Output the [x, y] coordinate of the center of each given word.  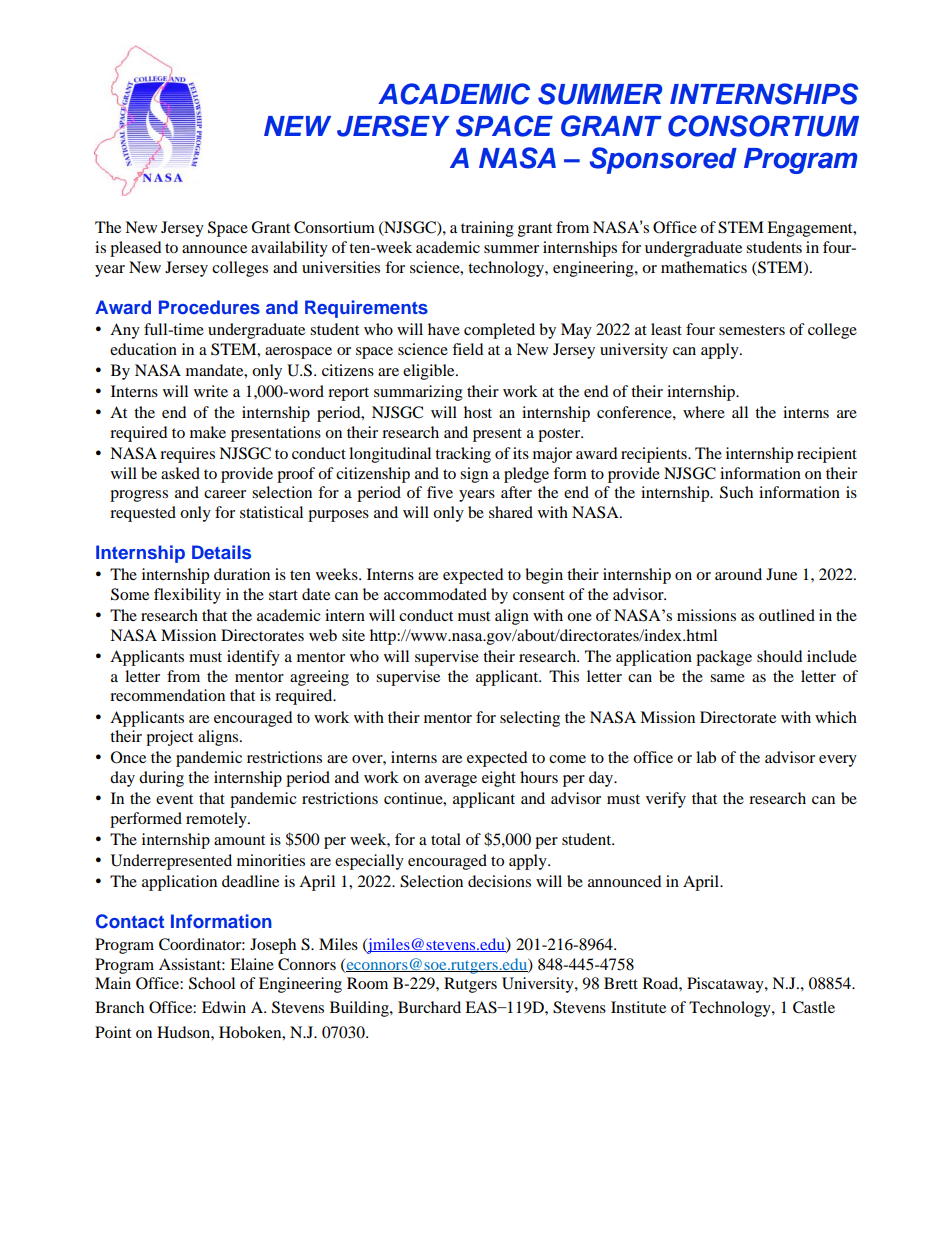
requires [187, 455]
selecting [530, 719]
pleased [136, 249]
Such [736, 492]
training [487, 229]
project [169, 738]
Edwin [224, 1007]
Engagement [811, 229]
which [836, 717]
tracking [463, 455]
